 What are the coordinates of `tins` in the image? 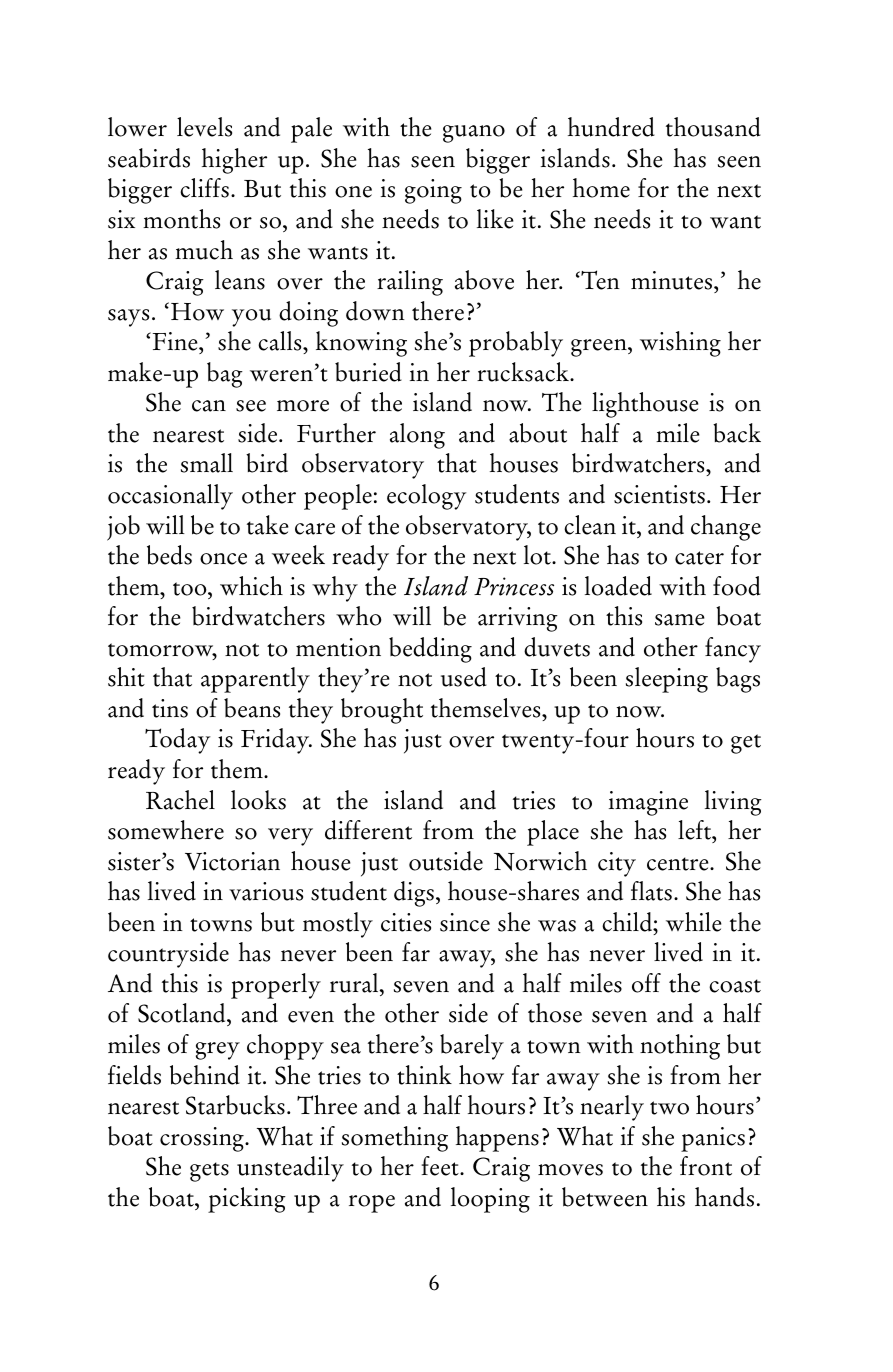 It's located at (170, 708).
